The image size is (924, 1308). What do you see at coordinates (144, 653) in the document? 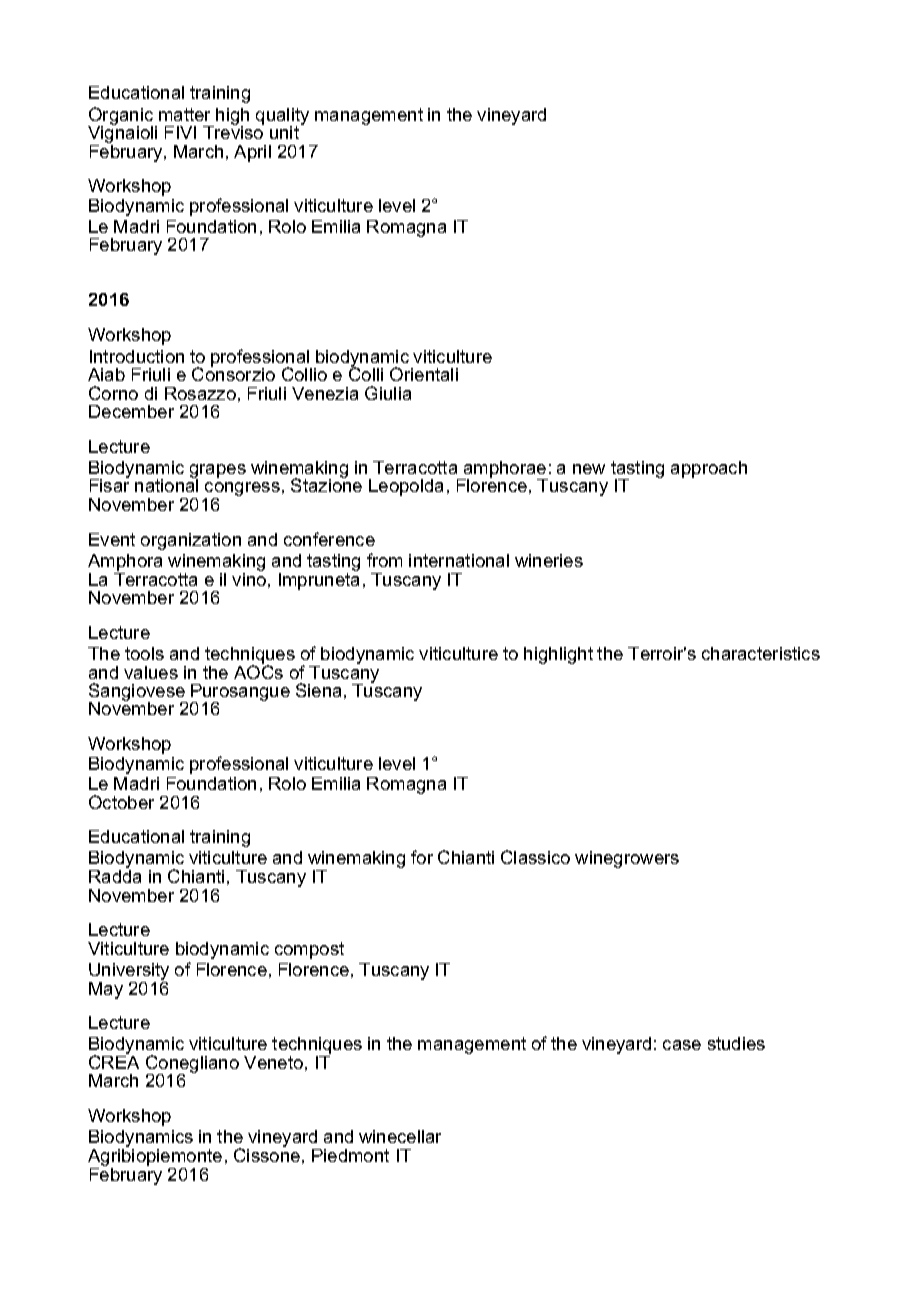
I see `tools` at bounding box center [144, 653].
